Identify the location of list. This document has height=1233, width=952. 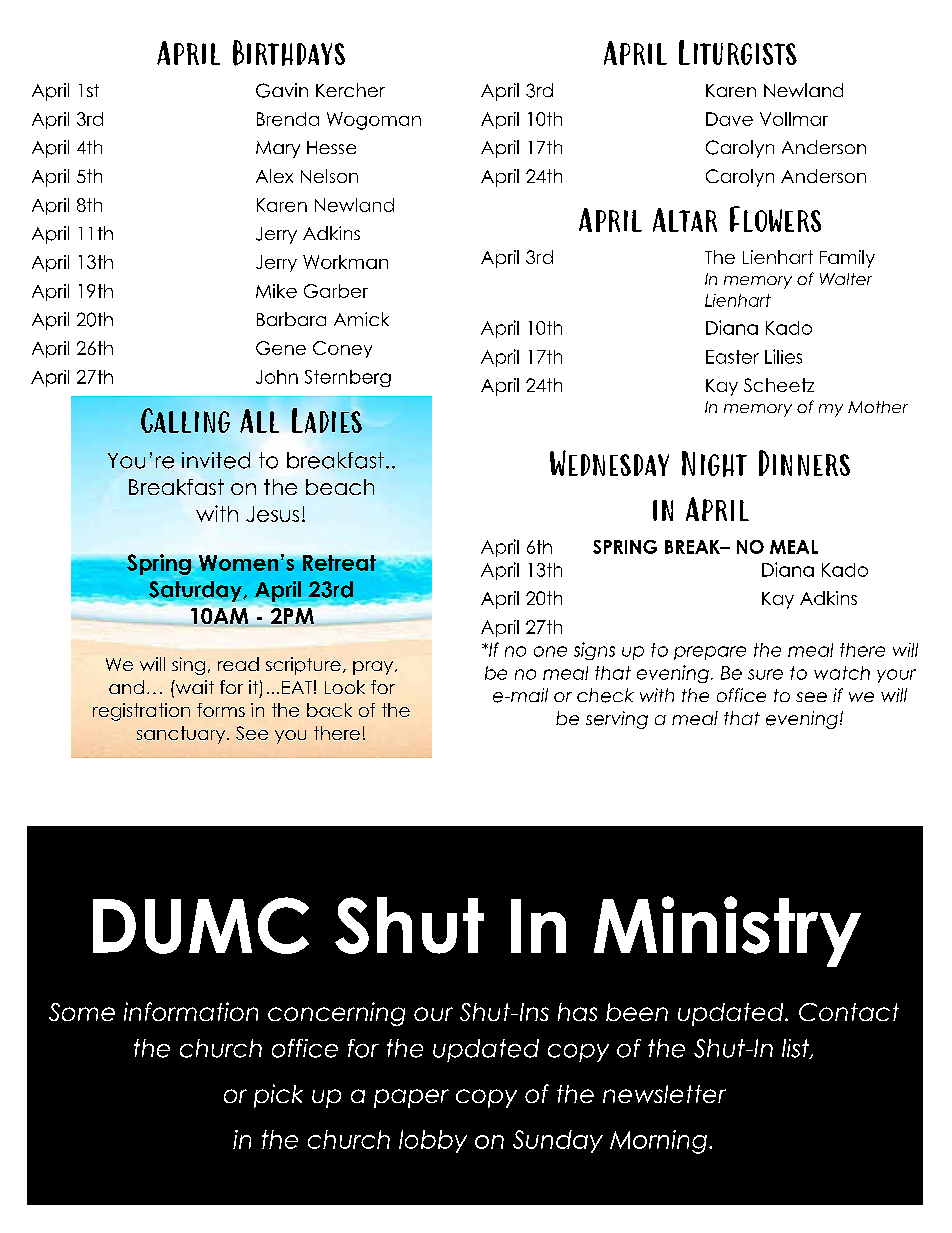
(797, 1049).
